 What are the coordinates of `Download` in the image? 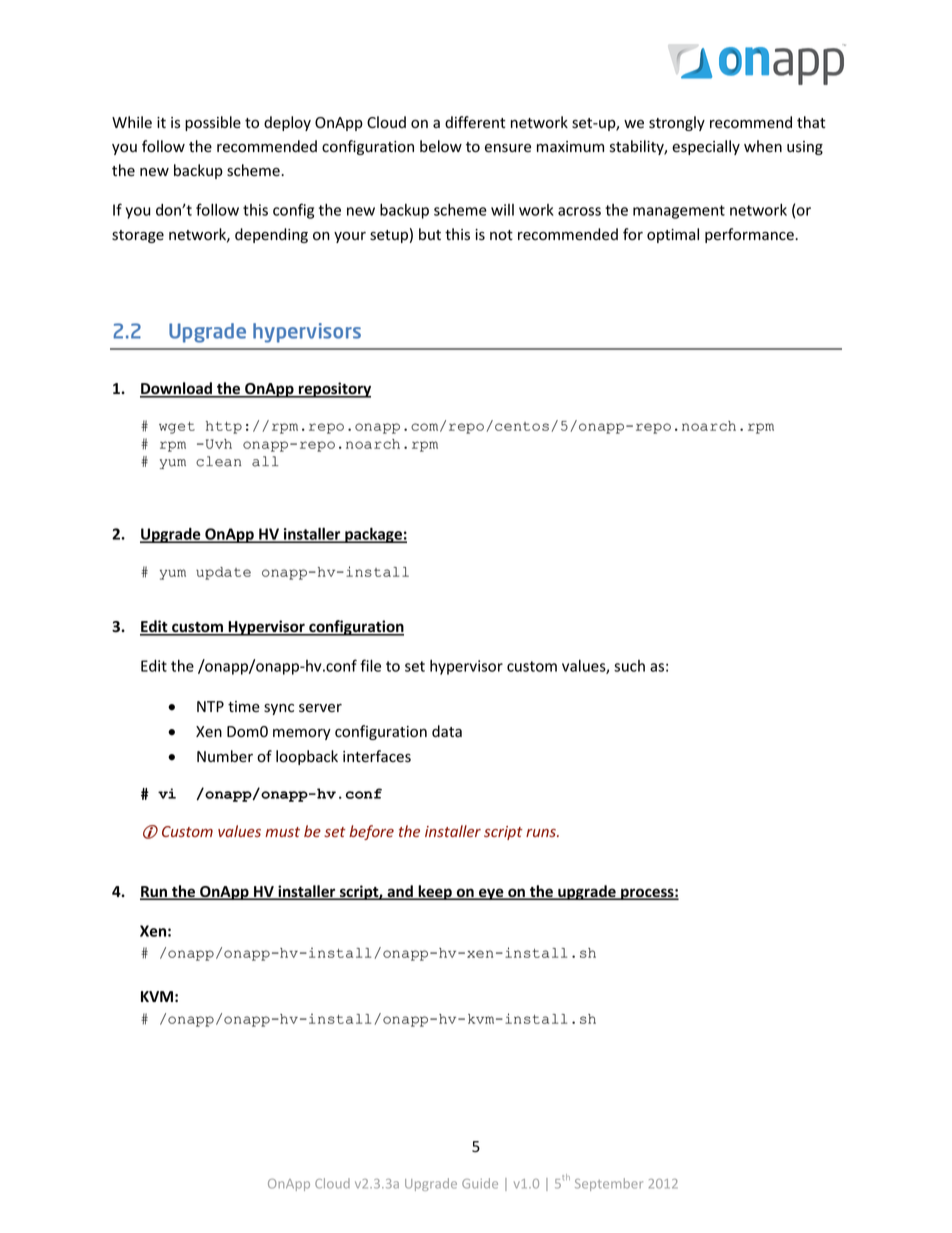 It's located at (177, 389).
